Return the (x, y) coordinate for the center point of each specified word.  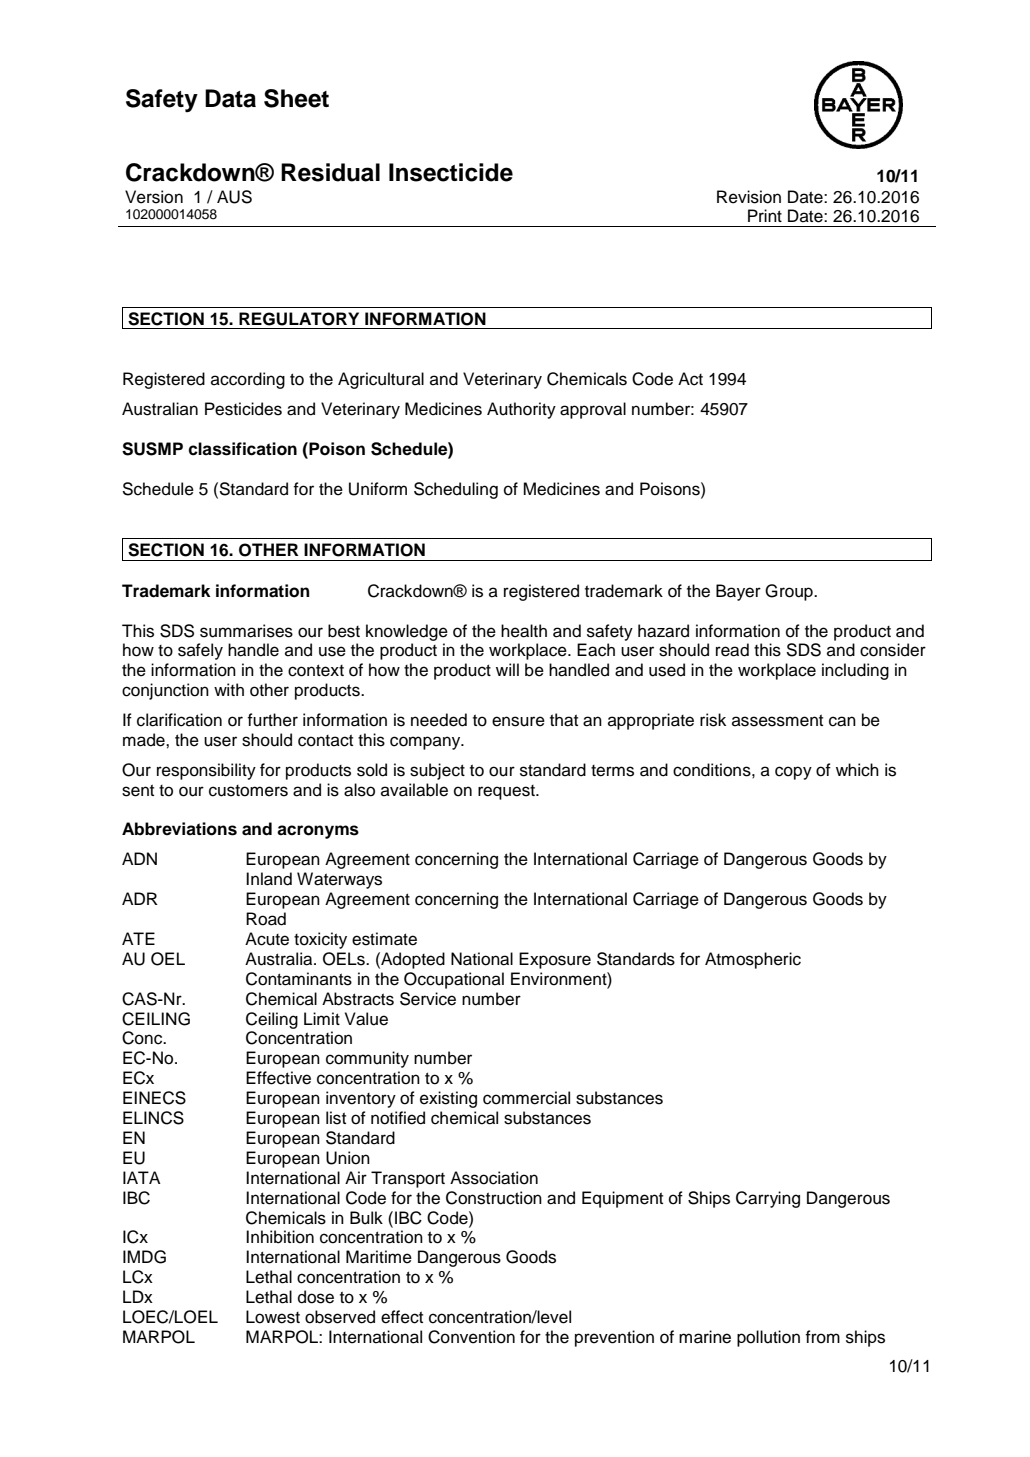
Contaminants (299, 979)
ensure (518, 721)
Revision (749, 197)
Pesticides (243, 409)
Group (790, 592)
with (229, 689)
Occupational (454, 980)
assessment (777, 720)
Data (230, 98)
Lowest (273, 1317)
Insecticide (451, 172)
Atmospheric (753, 960)
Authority (521, 410)
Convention (471, 1337)
